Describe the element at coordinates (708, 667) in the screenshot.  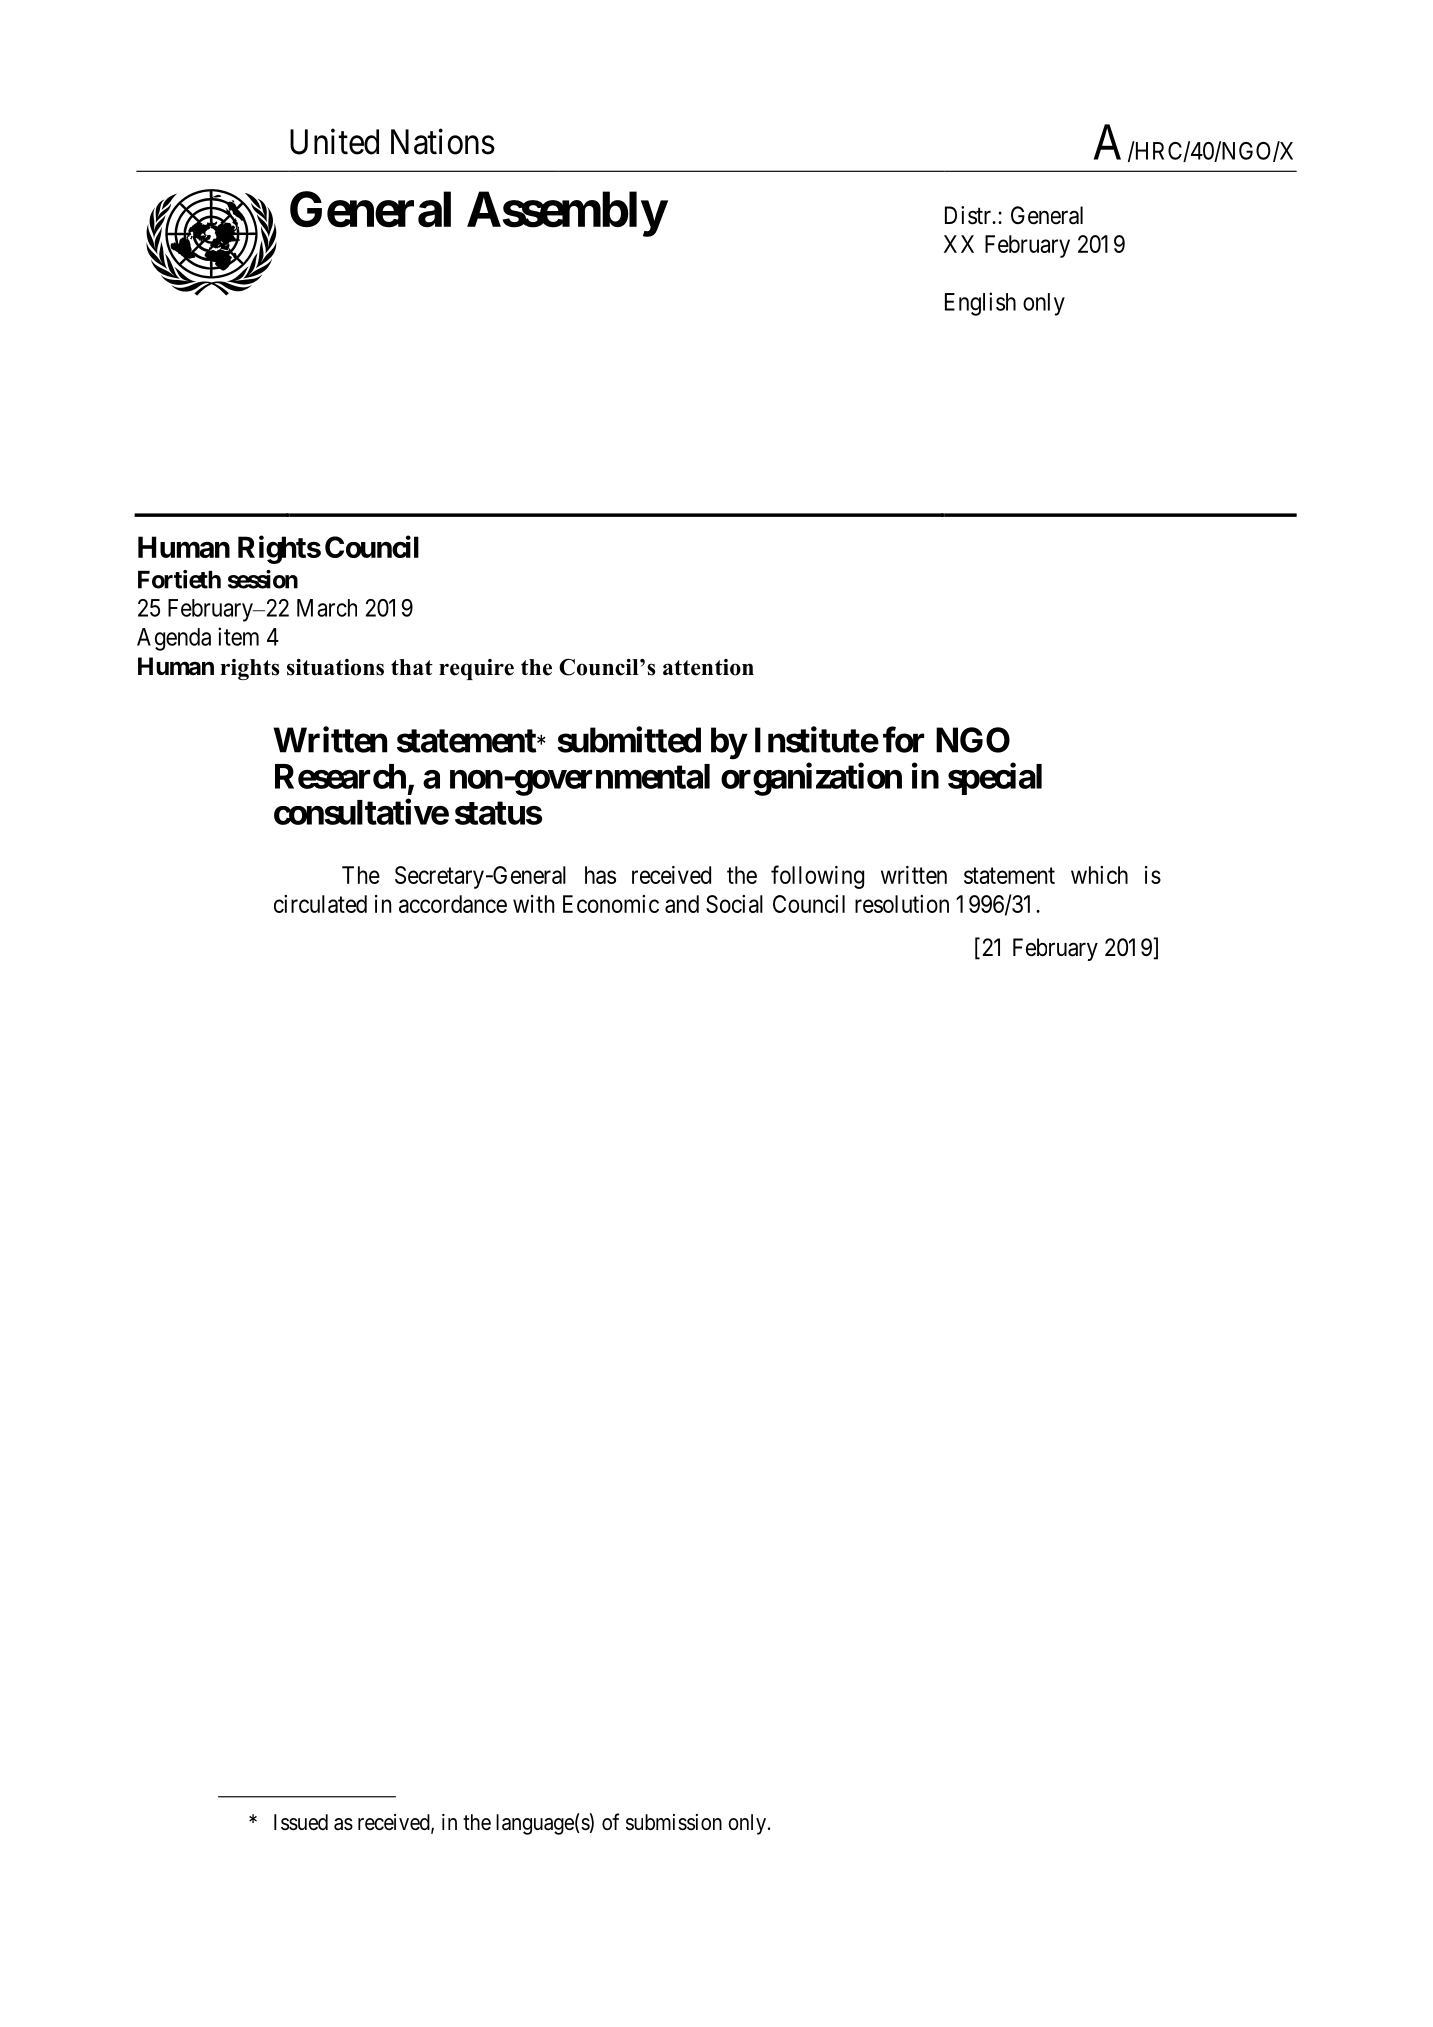
I see `attention` at that location.
